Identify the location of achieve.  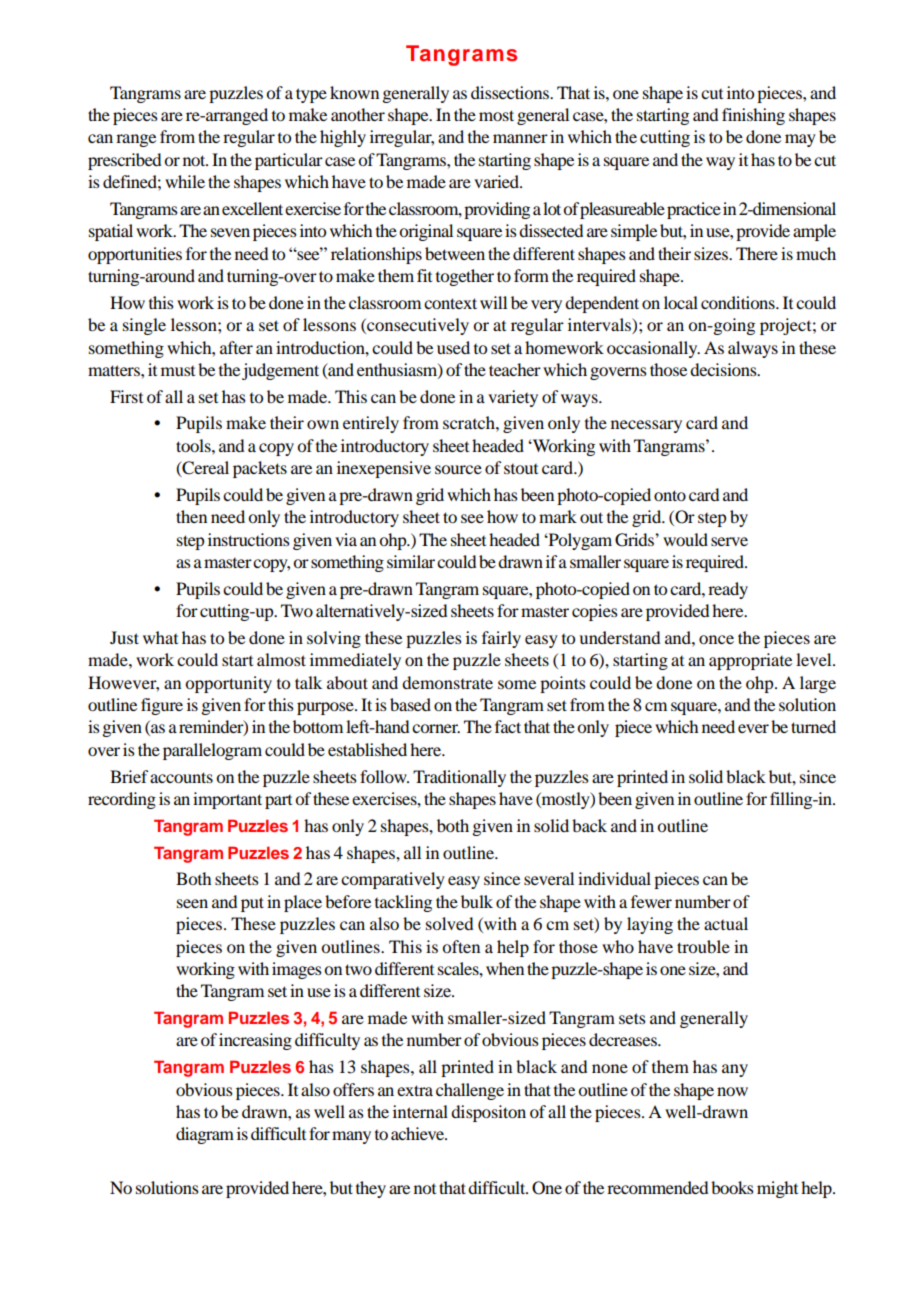
(419, 1133).
